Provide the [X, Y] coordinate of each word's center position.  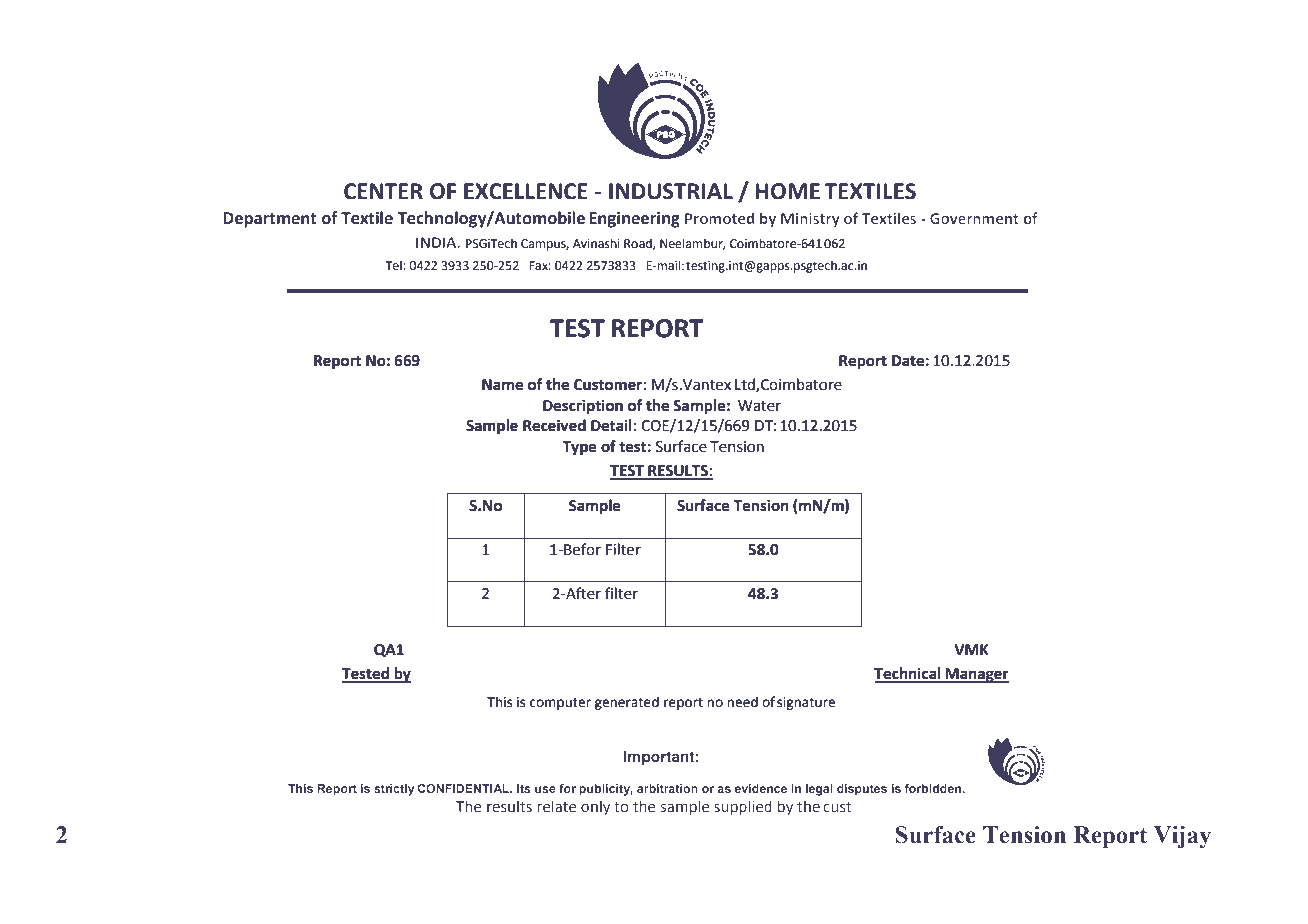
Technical [908, 674]
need [742, 702]
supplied [743, 807]
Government [974, 218]
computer [560, 704]
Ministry [810, 220]
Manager [976, 675]
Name [502, 385]
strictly [394, 790]
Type [579, 448]
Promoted [719, 218]
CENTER [383, 191]
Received [554, 425]
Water [759, 406]
